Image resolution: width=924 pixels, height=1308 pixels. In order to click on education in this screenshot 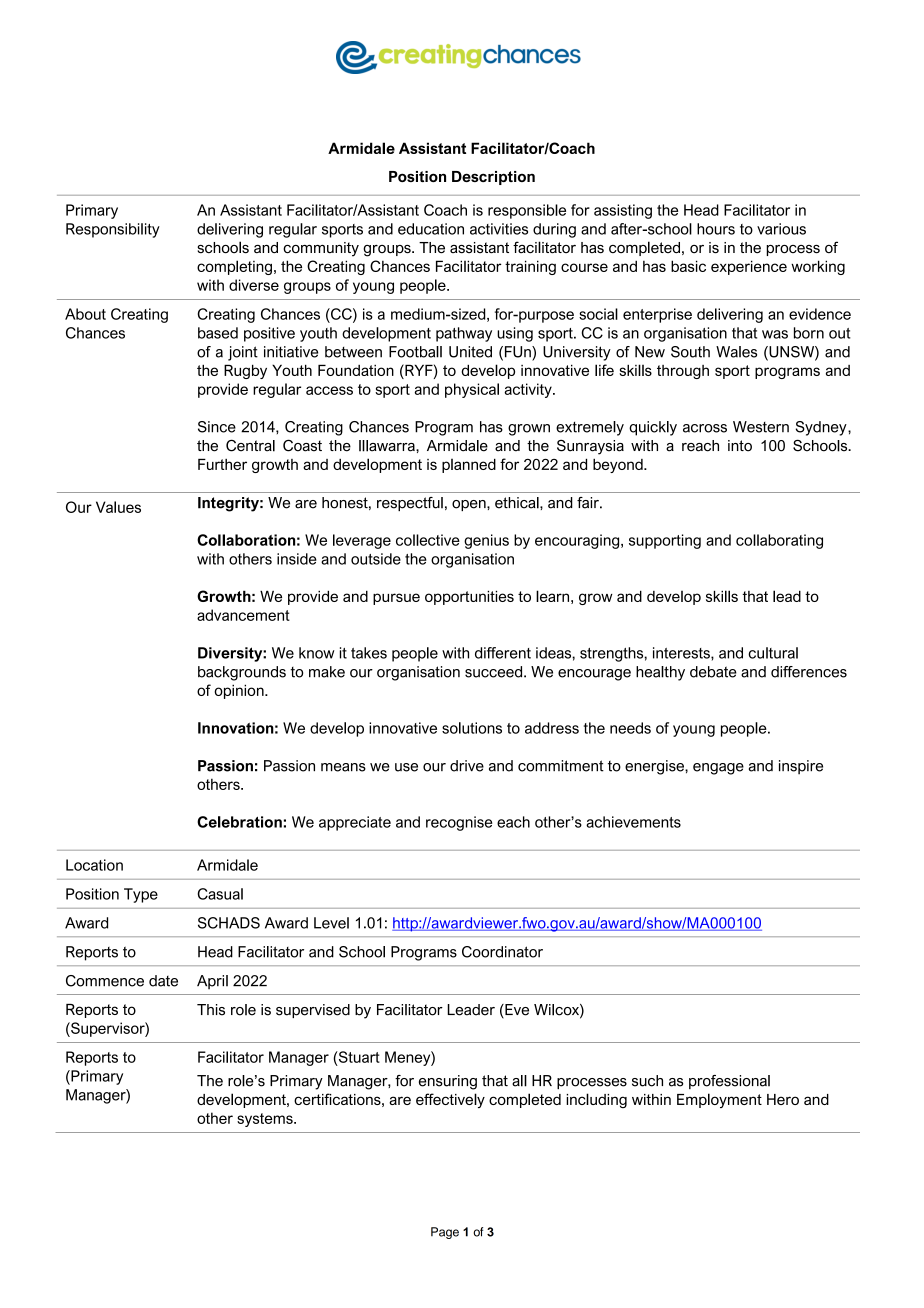, I will do `click(431, 229)`.
